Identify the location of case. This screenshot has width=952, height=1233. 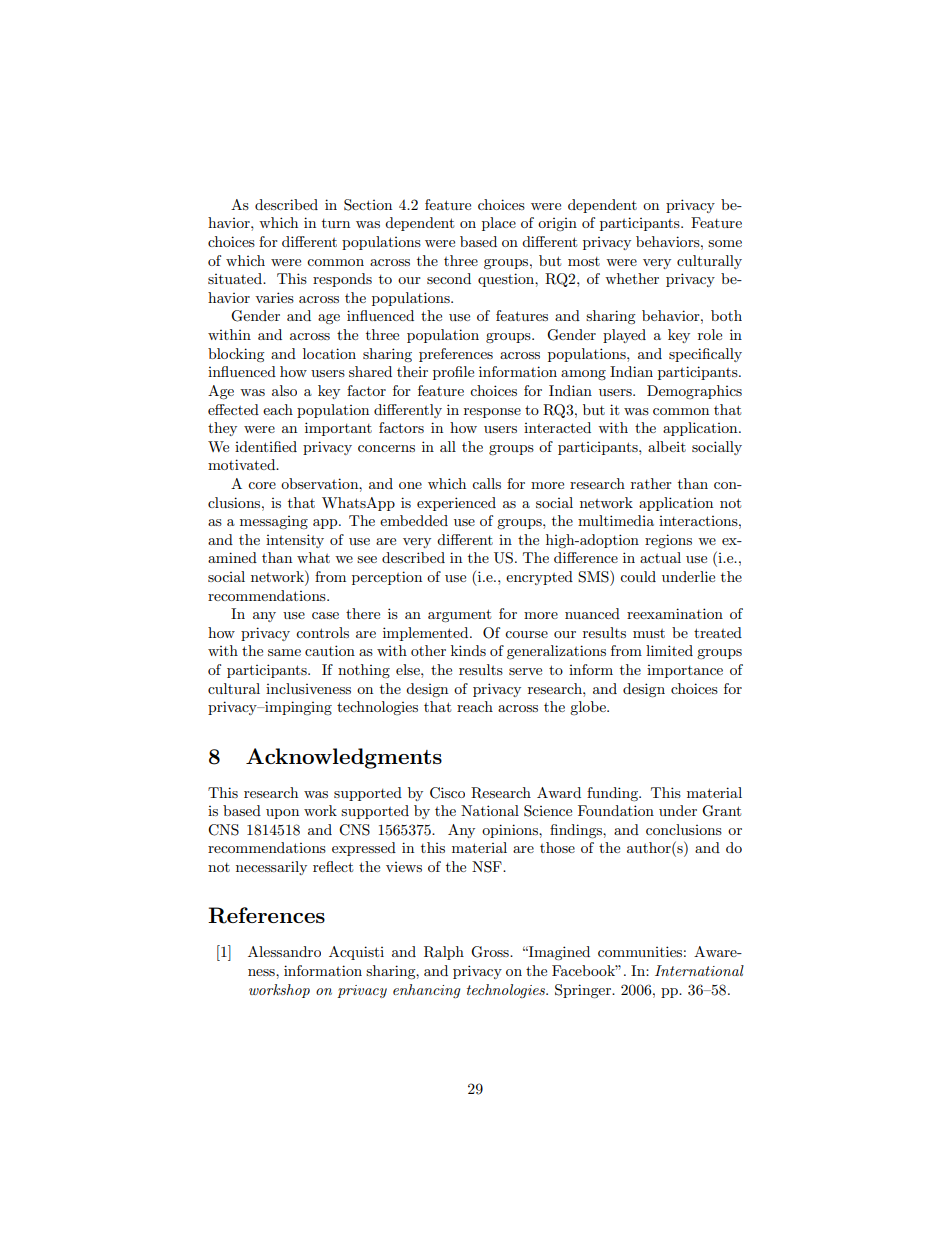
(325, 615).
